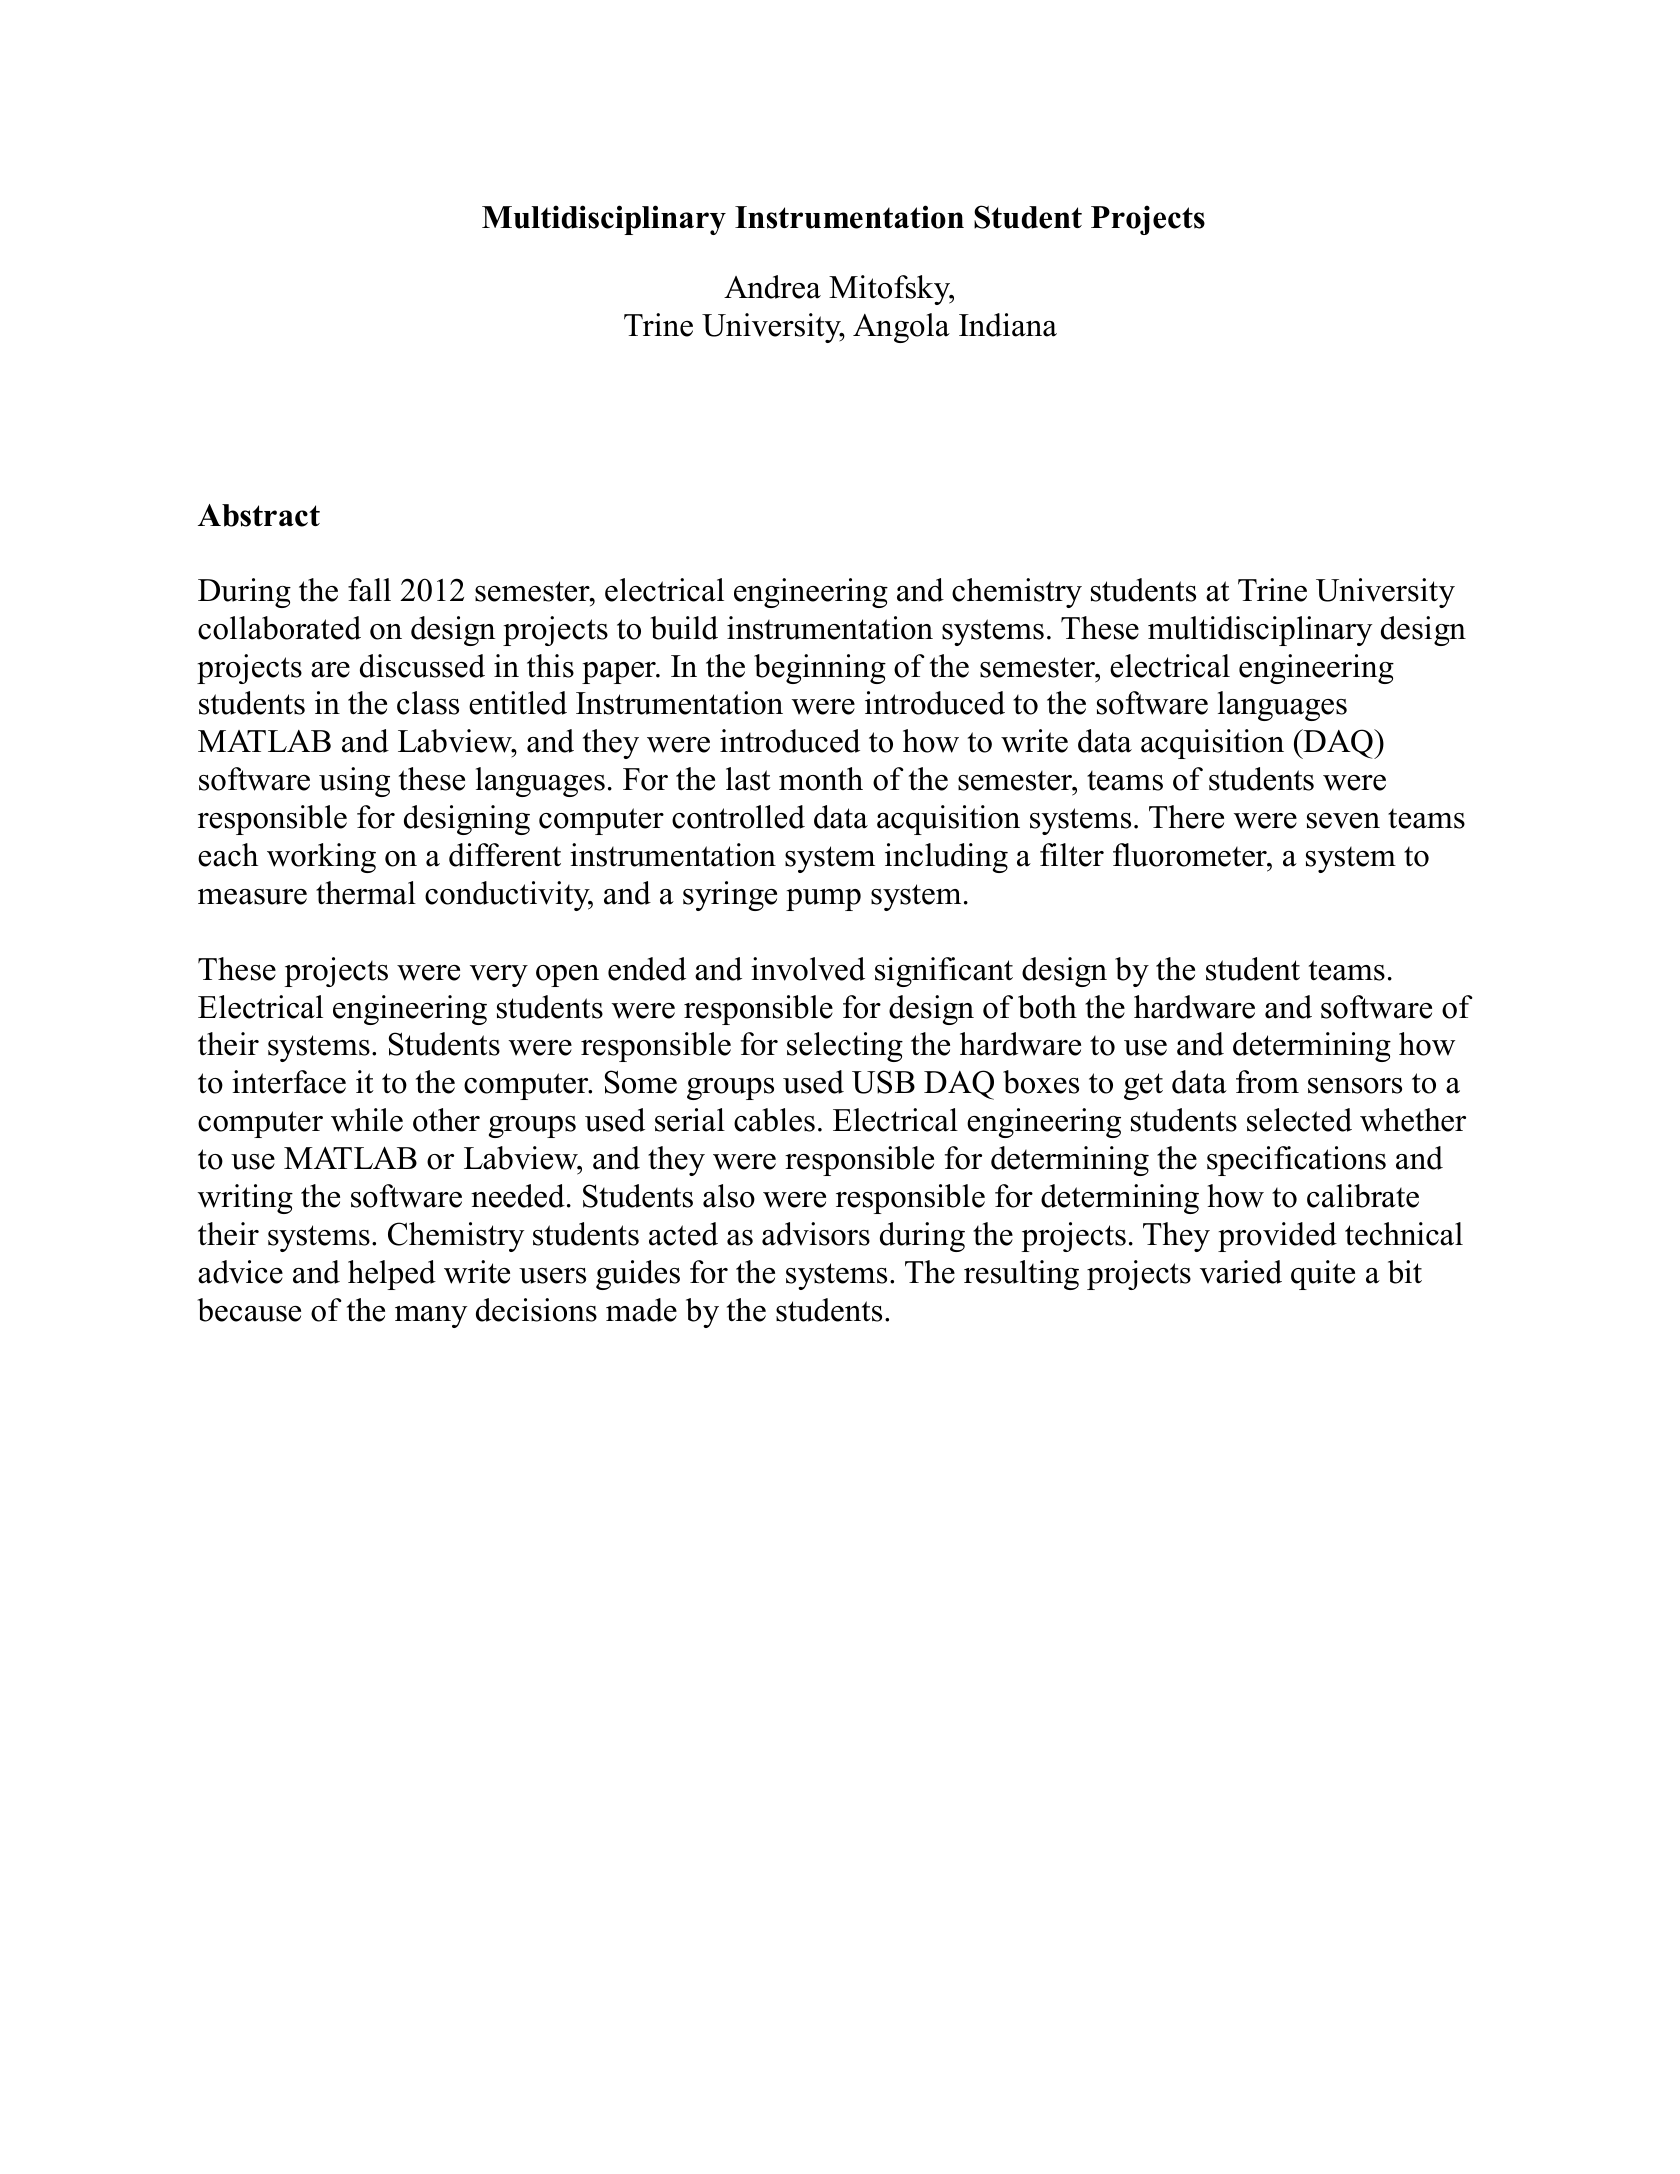 Image resolution: width=1680 pixels, height=2174 pixels. What do you see at coordinates (1047, 1007) in the document?
I see `both` at bounding box center [1047, 1007].
